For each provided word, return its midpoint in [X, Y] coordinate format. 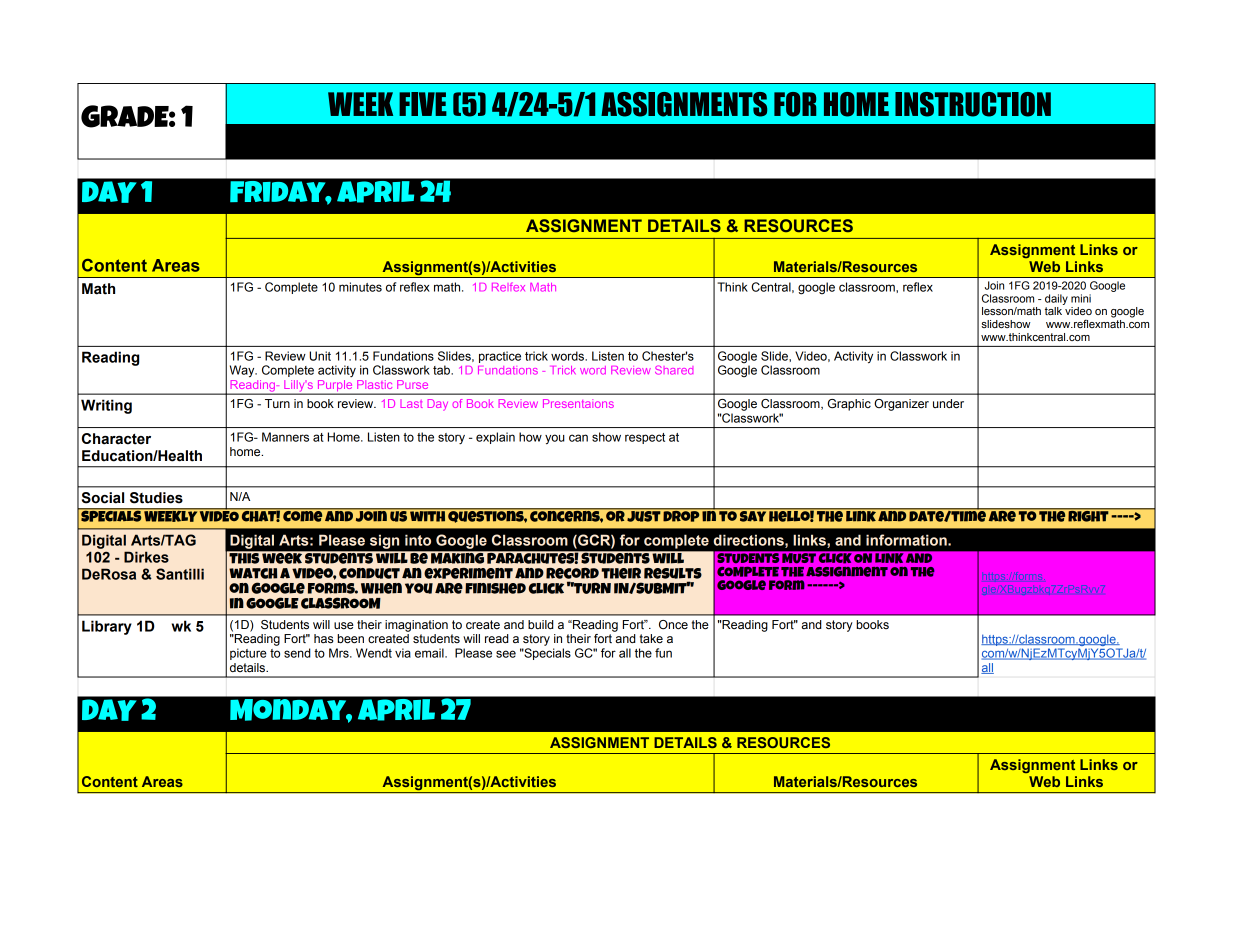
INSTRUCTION [973, 104]
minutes [360, 287]
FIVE [423, 104]
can [578, 438]
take [651, 638]
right [1088, 515]
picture [248, 654]
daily [1056, 299]
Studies [156, 498]
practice [500, 357]
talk [1053, 311]
